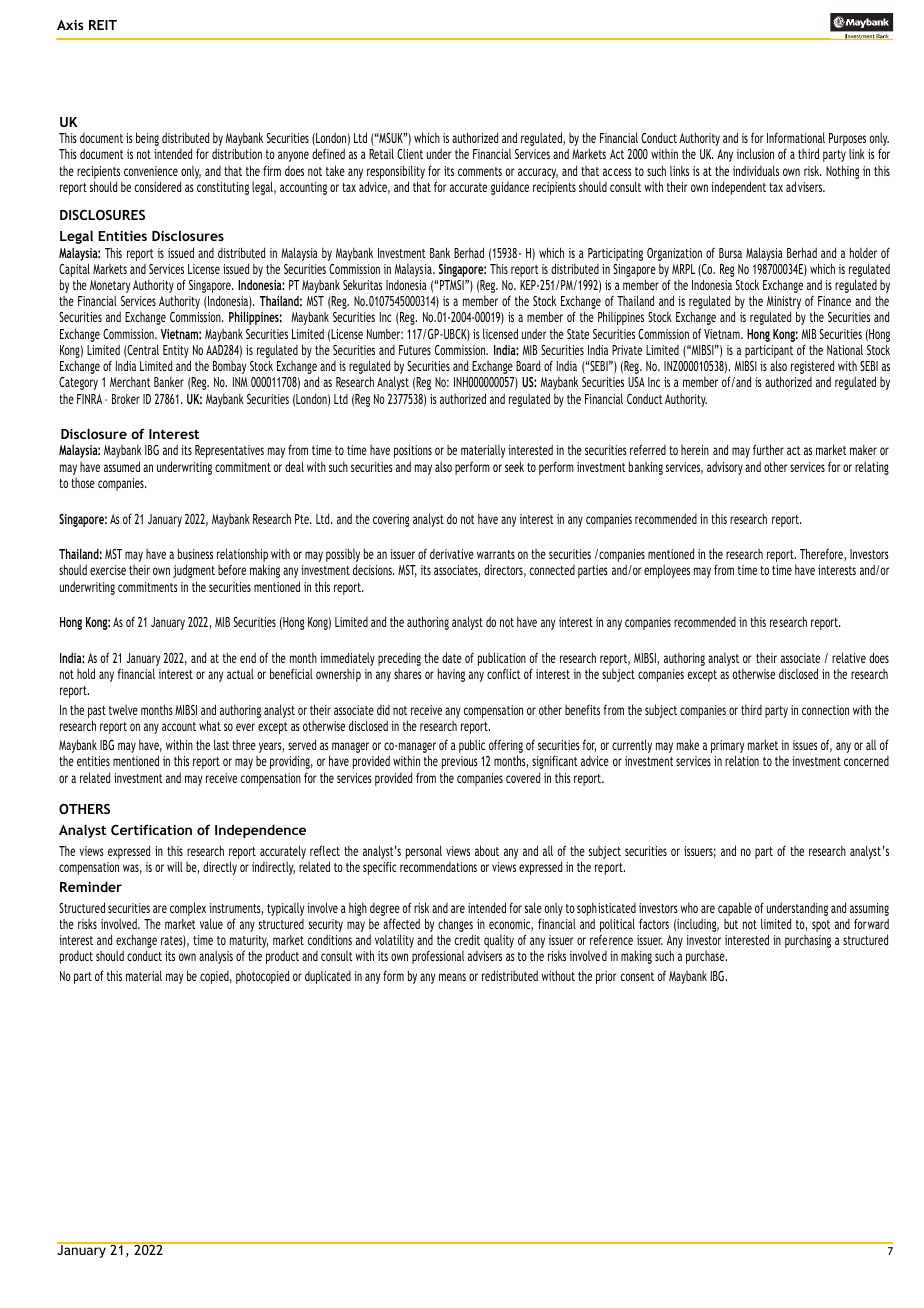 Image resolution: width=924 pixels, height=1308 pixels. What do you see at coordinates (210, 725) in the screenshot?
I see `what` at bounding box center [210, 725].
